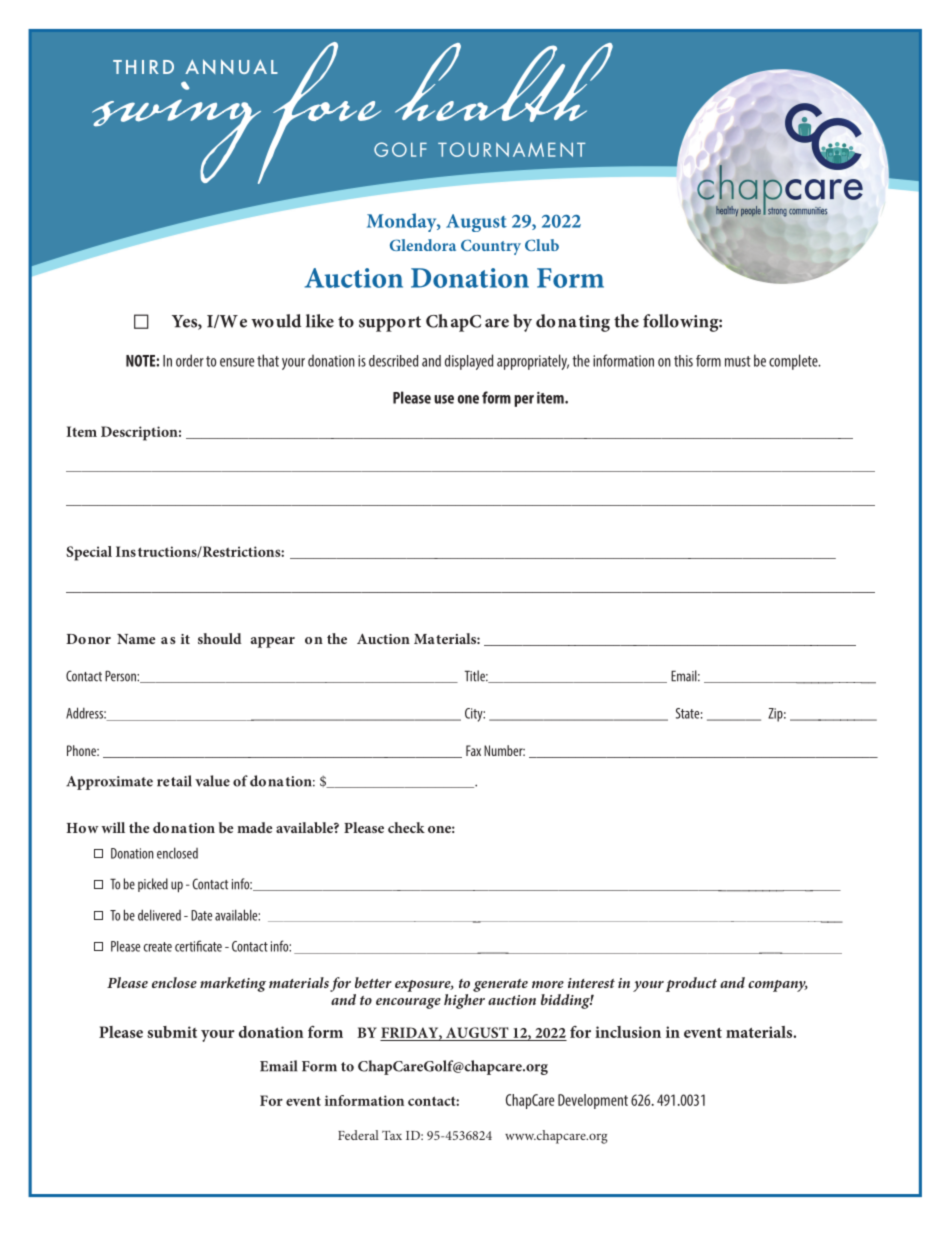 The height and width of the page is (1233, 952). I want to click on appear, so click(273, 642).
